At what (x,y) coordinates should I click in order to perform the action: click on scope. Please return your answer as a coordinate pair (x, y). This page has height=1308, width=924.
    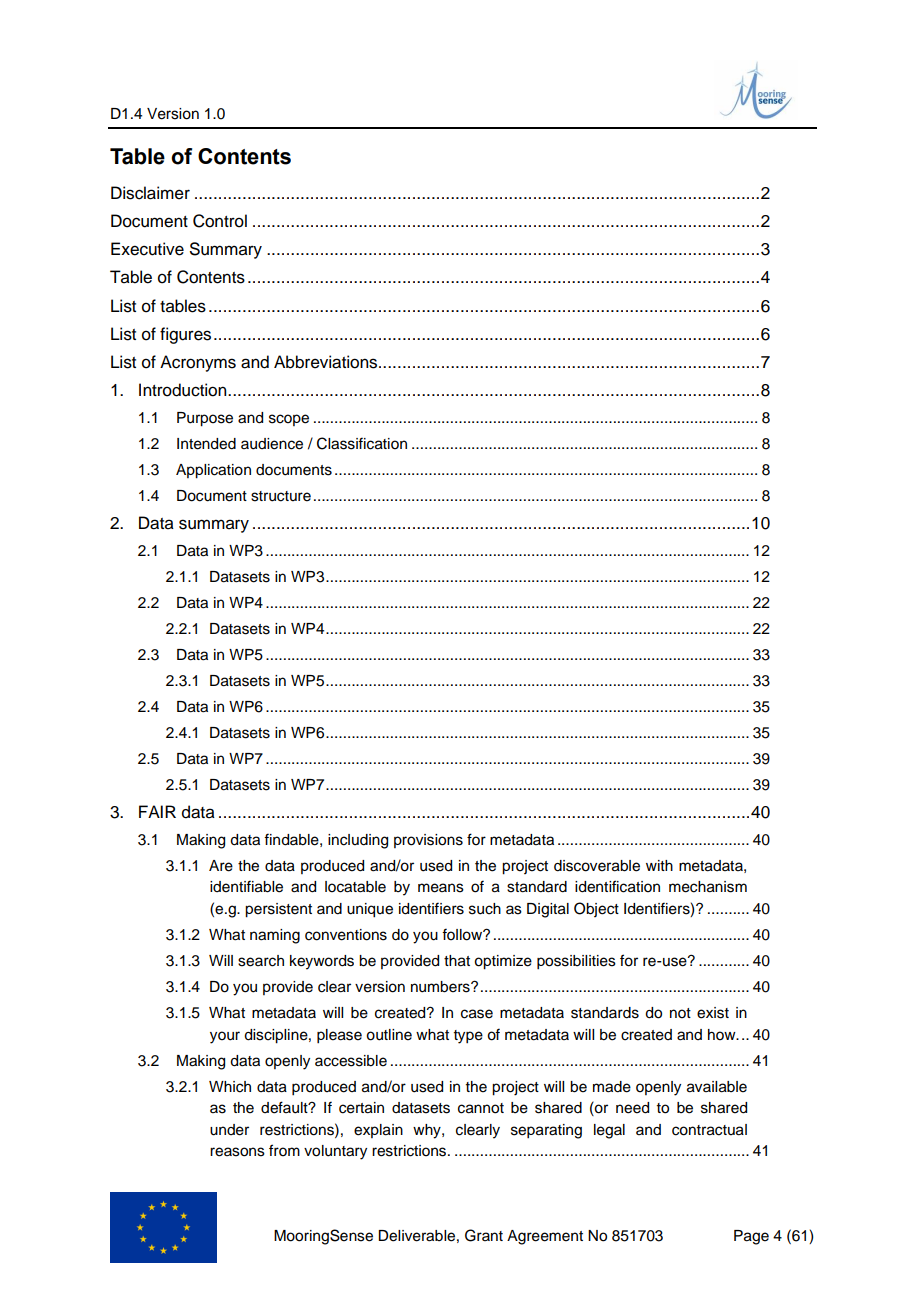
    Looking at the image, I should click on (289, 420).
